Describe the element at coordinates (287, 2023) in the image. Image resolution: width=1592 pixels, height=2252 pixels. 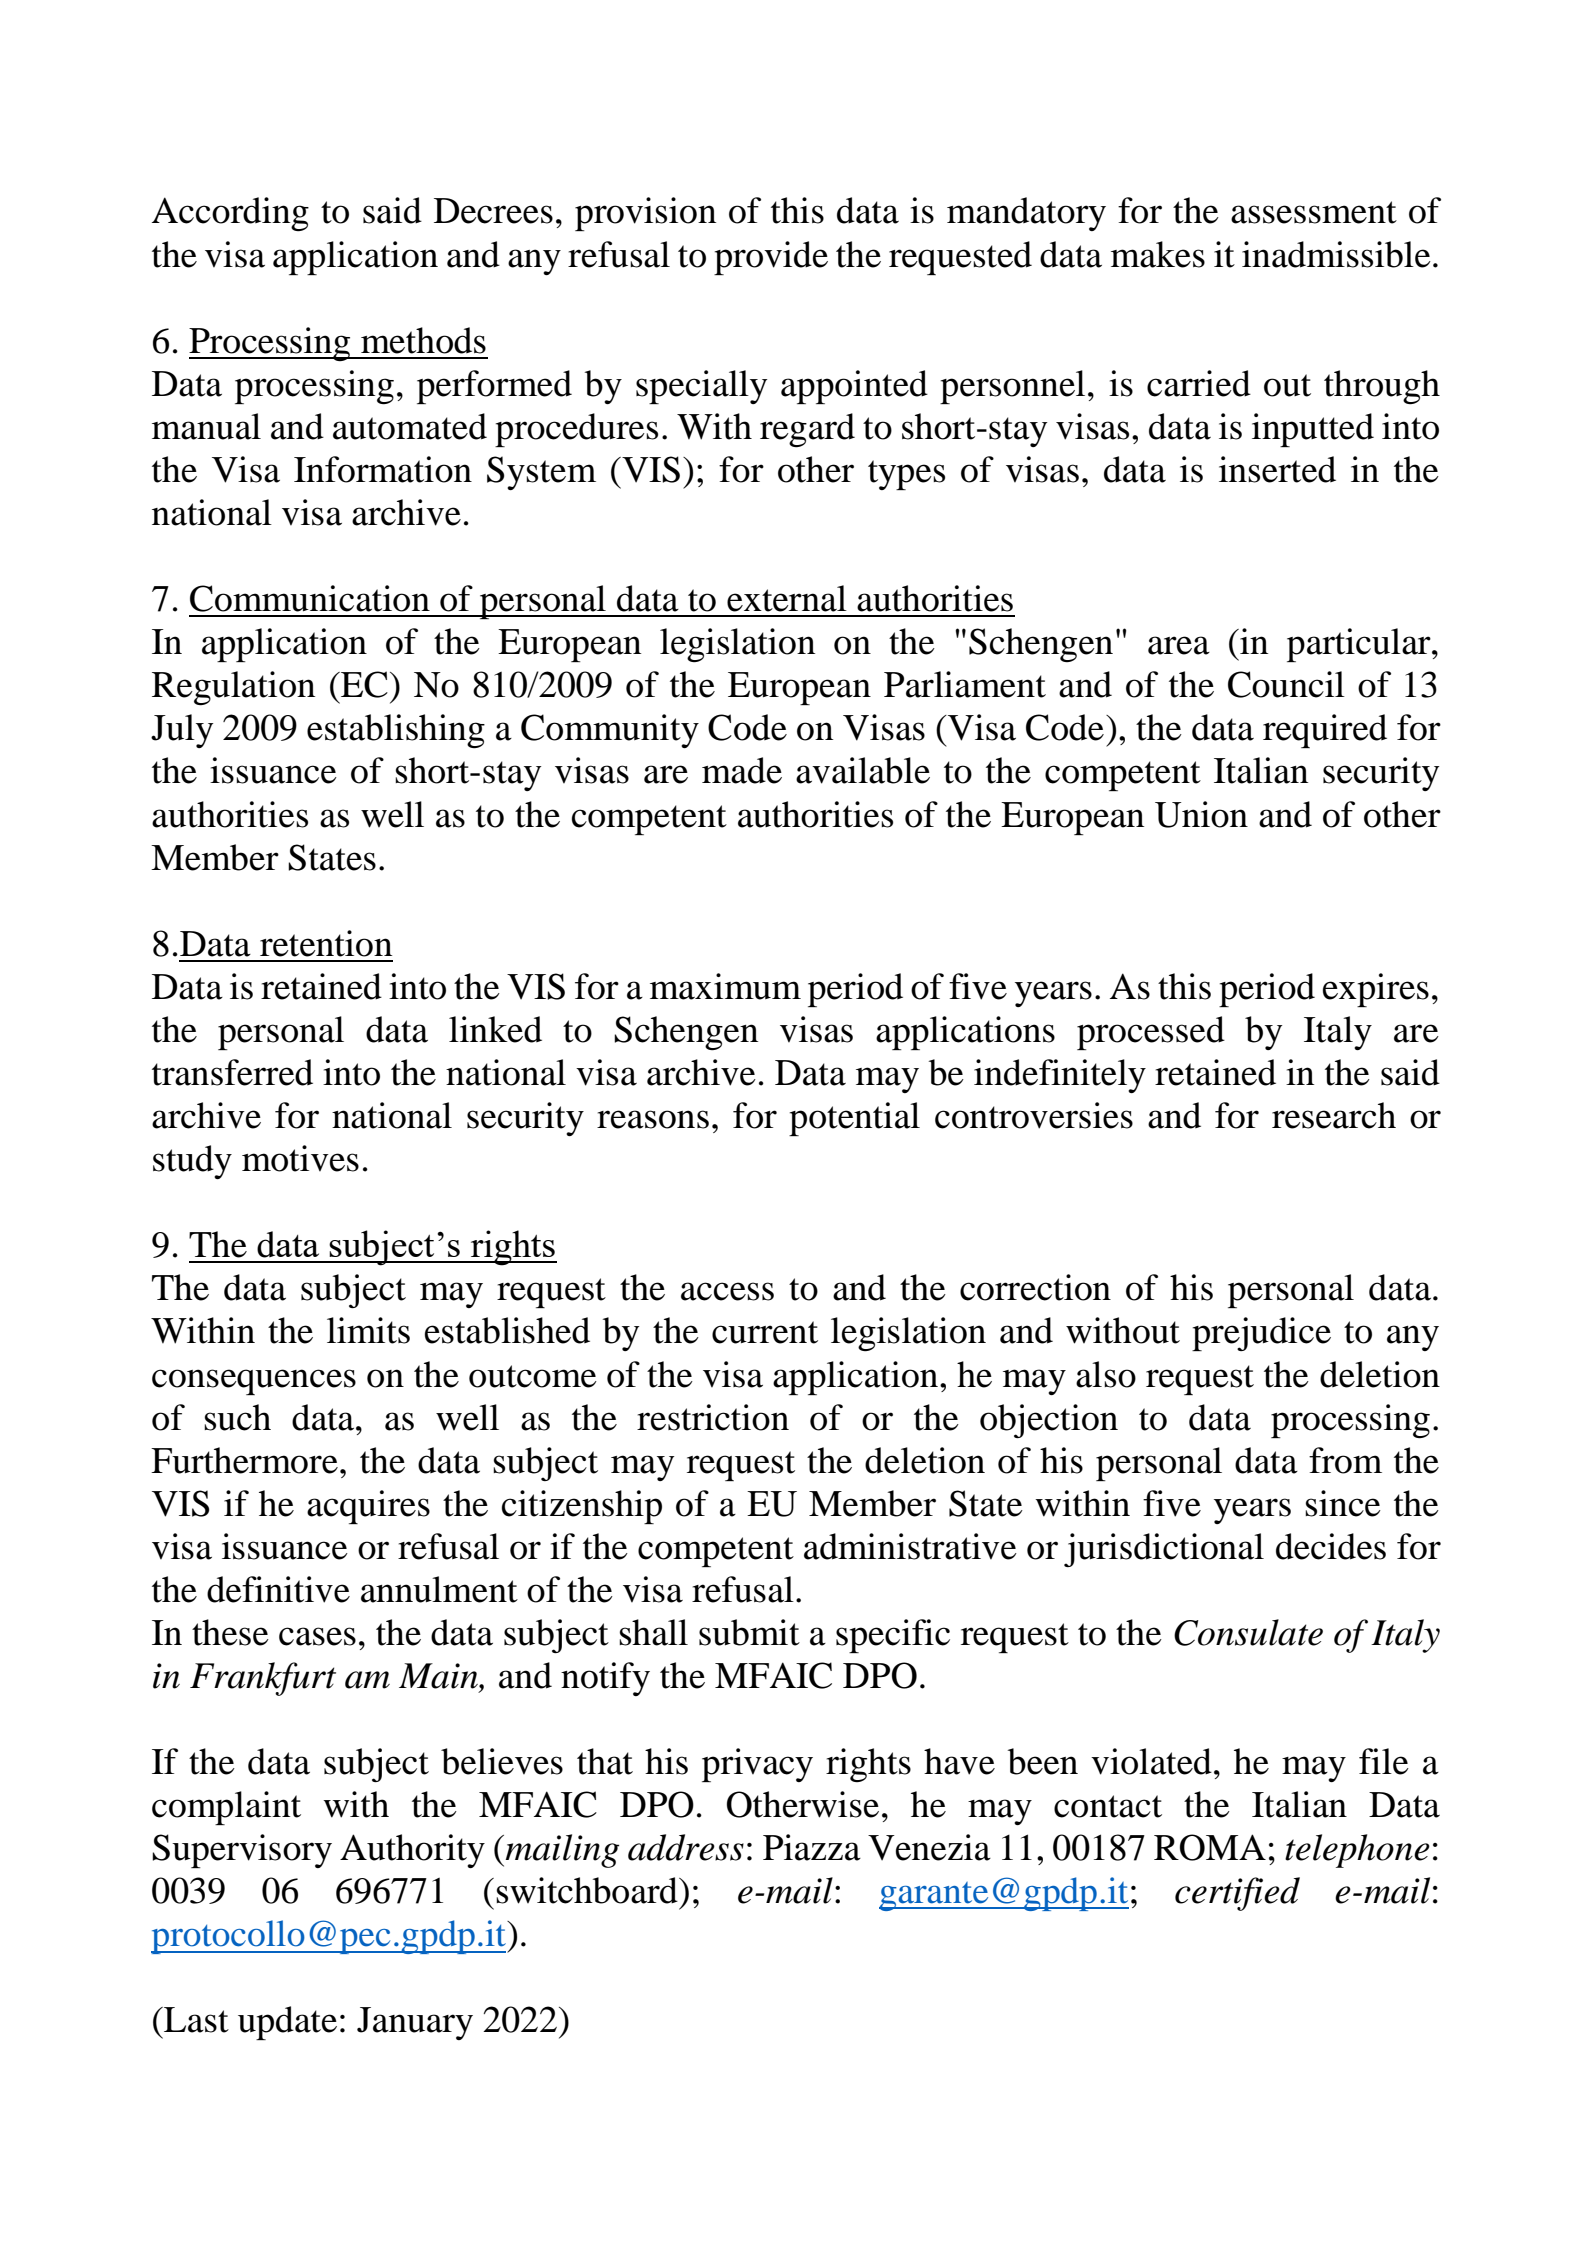
I see `update` at that location.
